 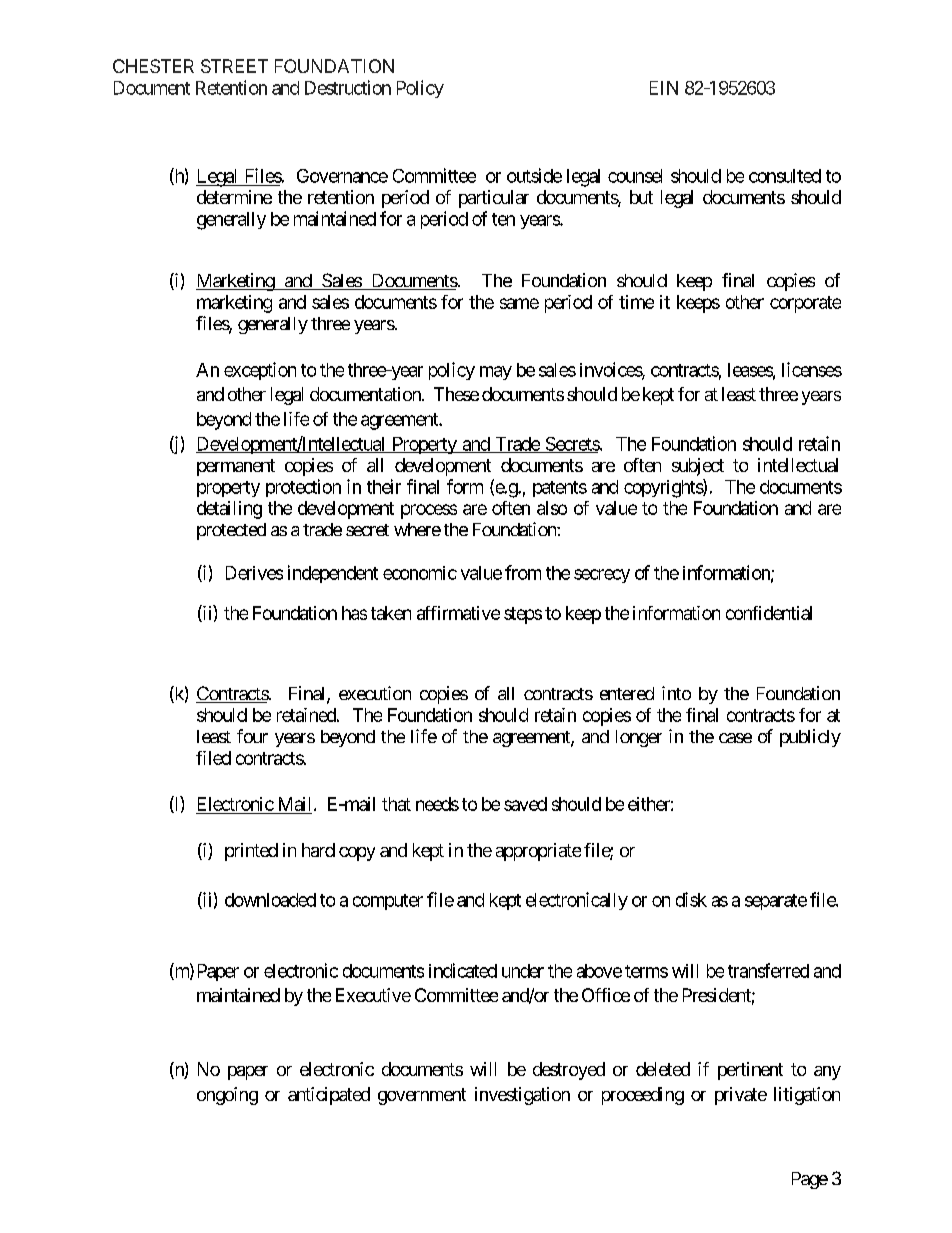 What do you see at coordinates (227, 1096) in the screenshot?
I see `ongoing` at bounding box center [227, 1096].
